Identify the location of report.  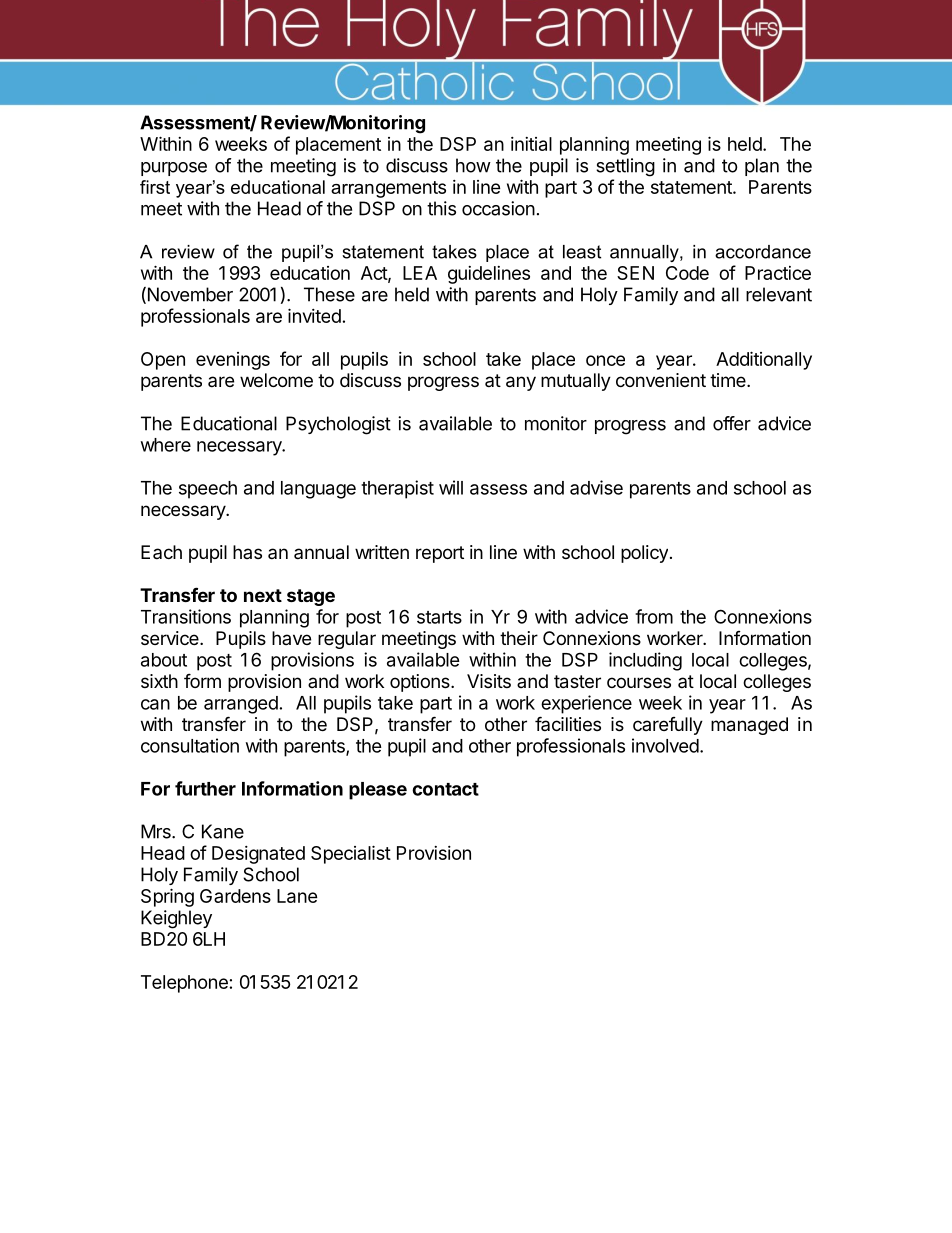
(440, 554).
